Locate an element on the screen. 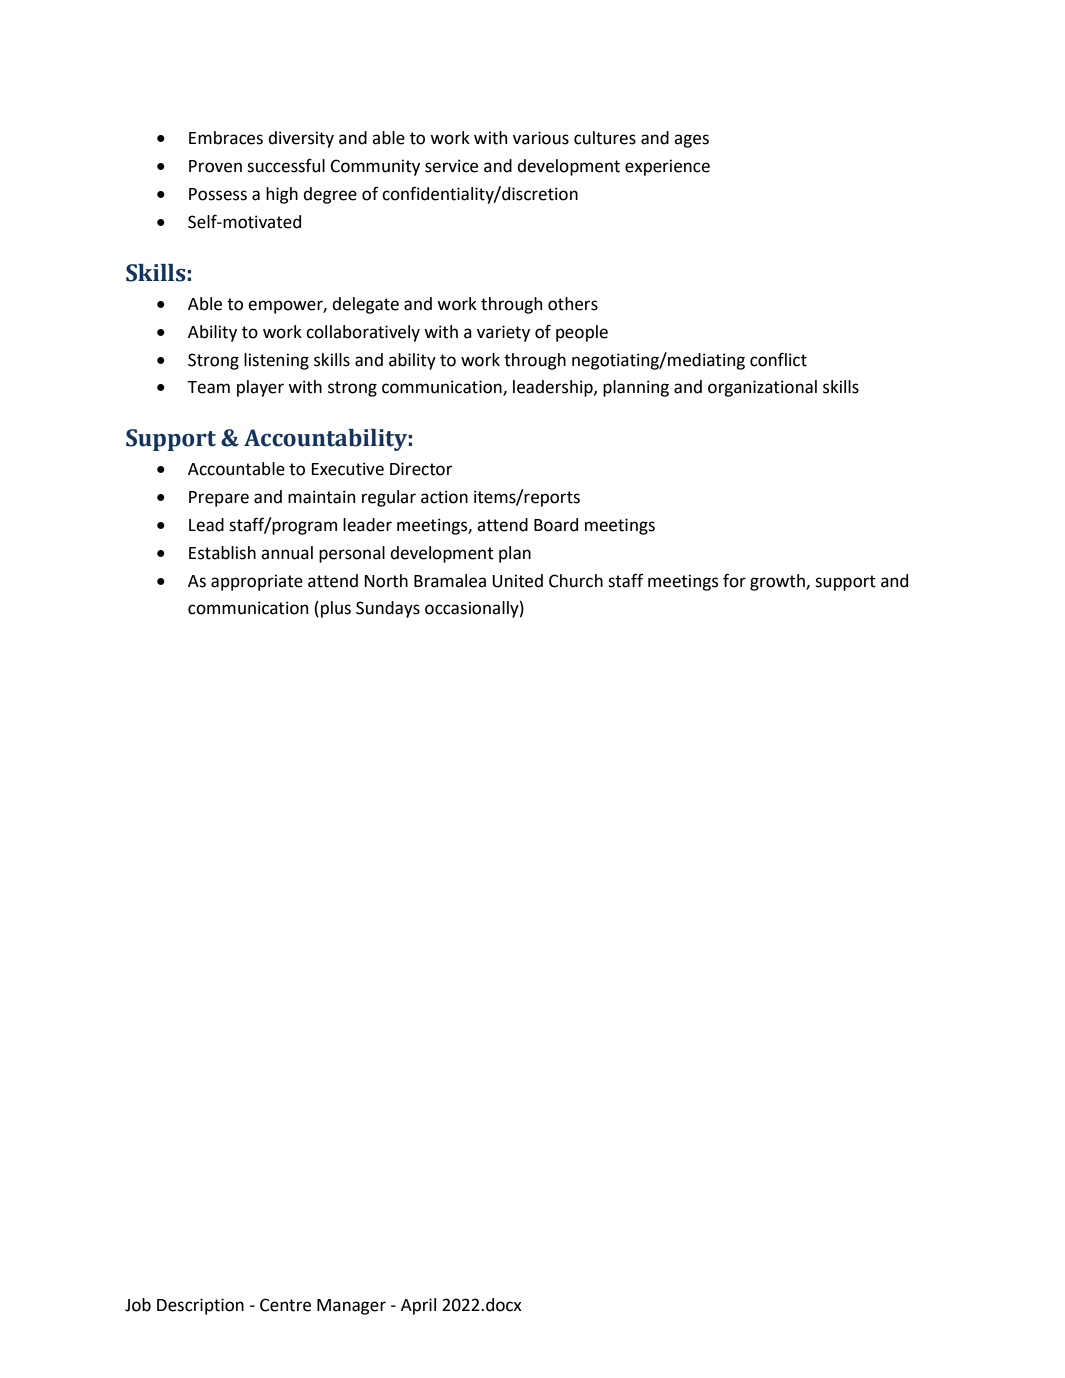  for is located at coordinates (734, 580).
